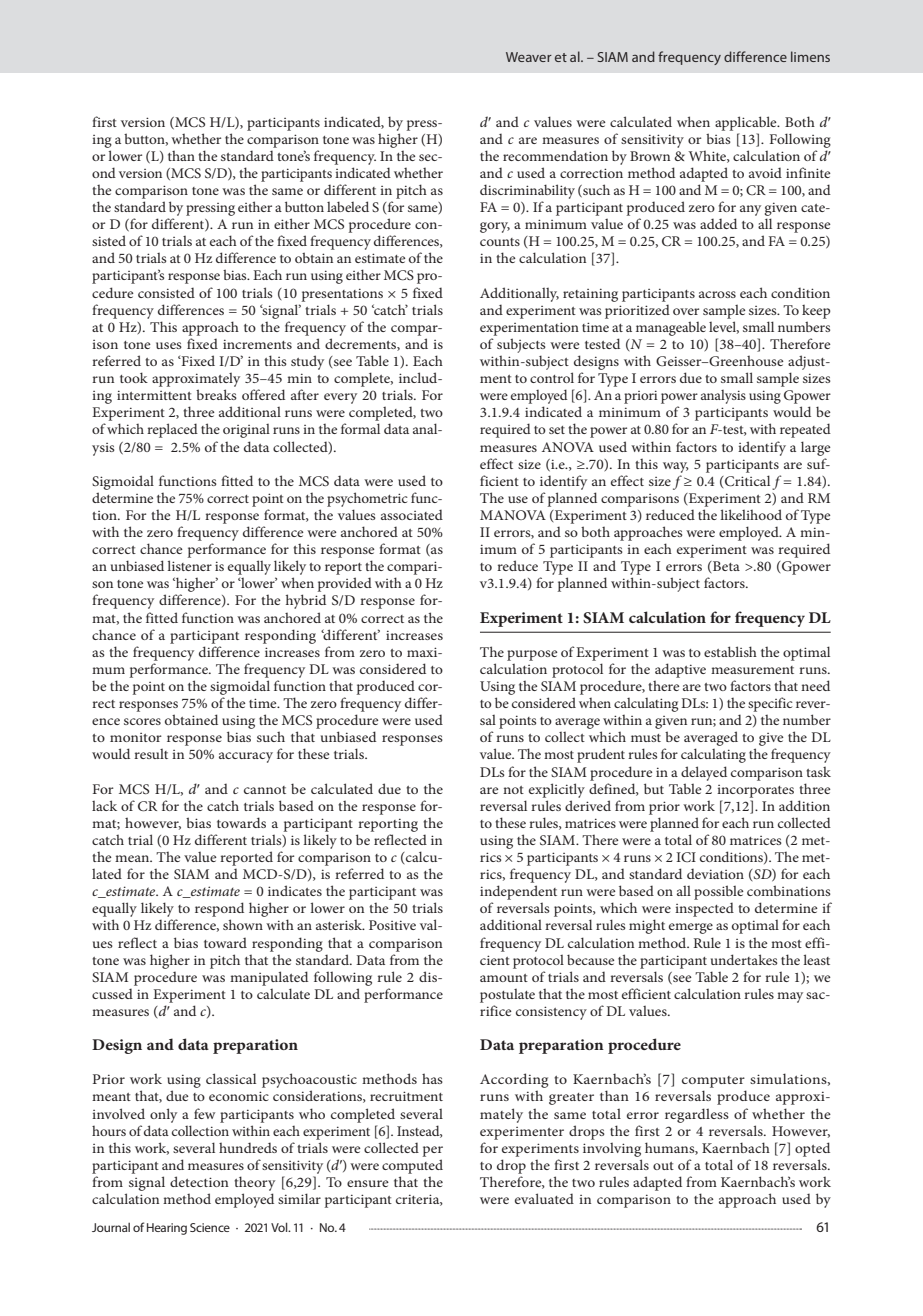  What do you see at coordinates (730, 651) in the page?
I see `establish` at bounding box center [730, 651].
